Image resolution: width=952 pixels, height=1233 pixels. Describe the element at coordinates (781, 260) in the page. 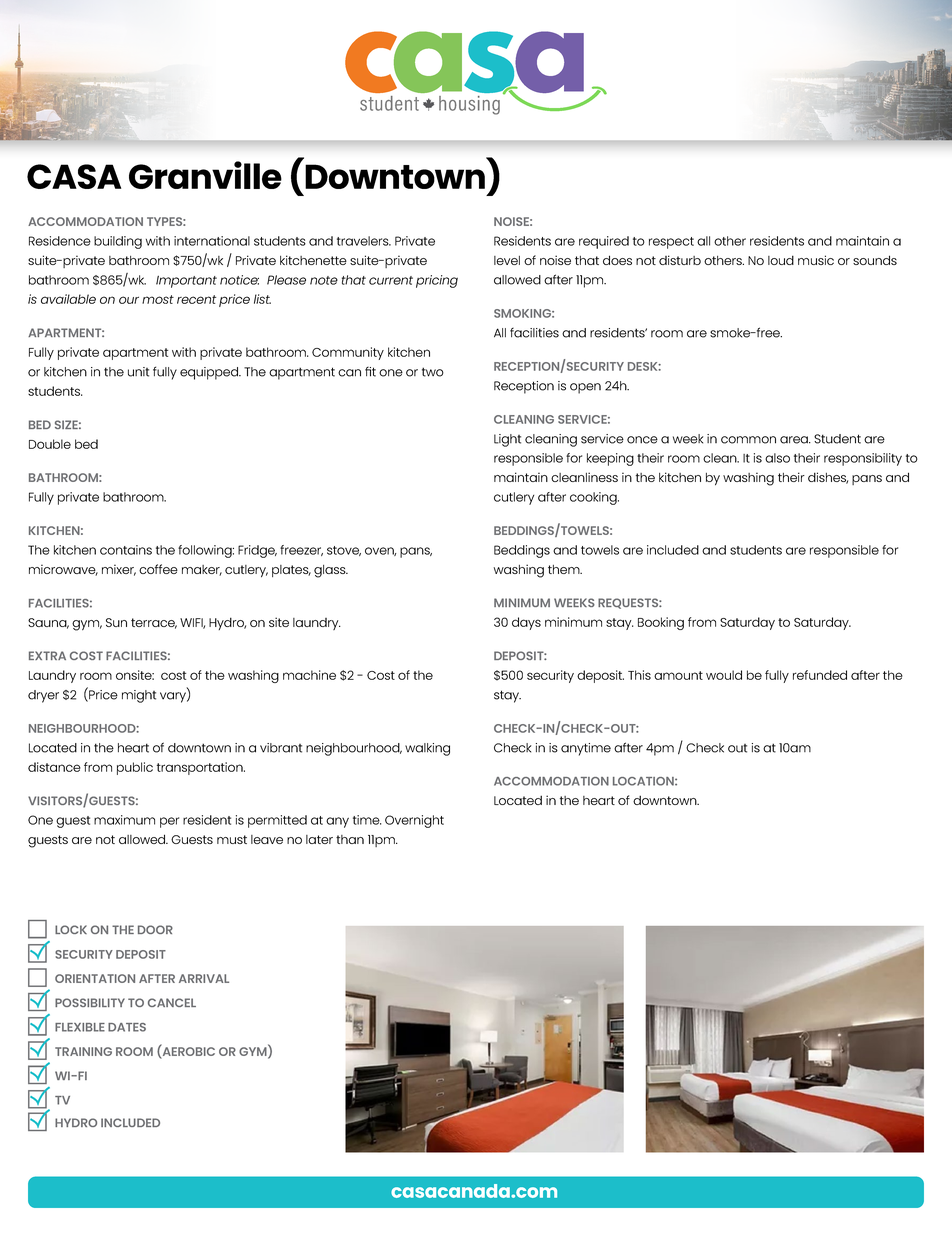

I see `loud` at that location.
